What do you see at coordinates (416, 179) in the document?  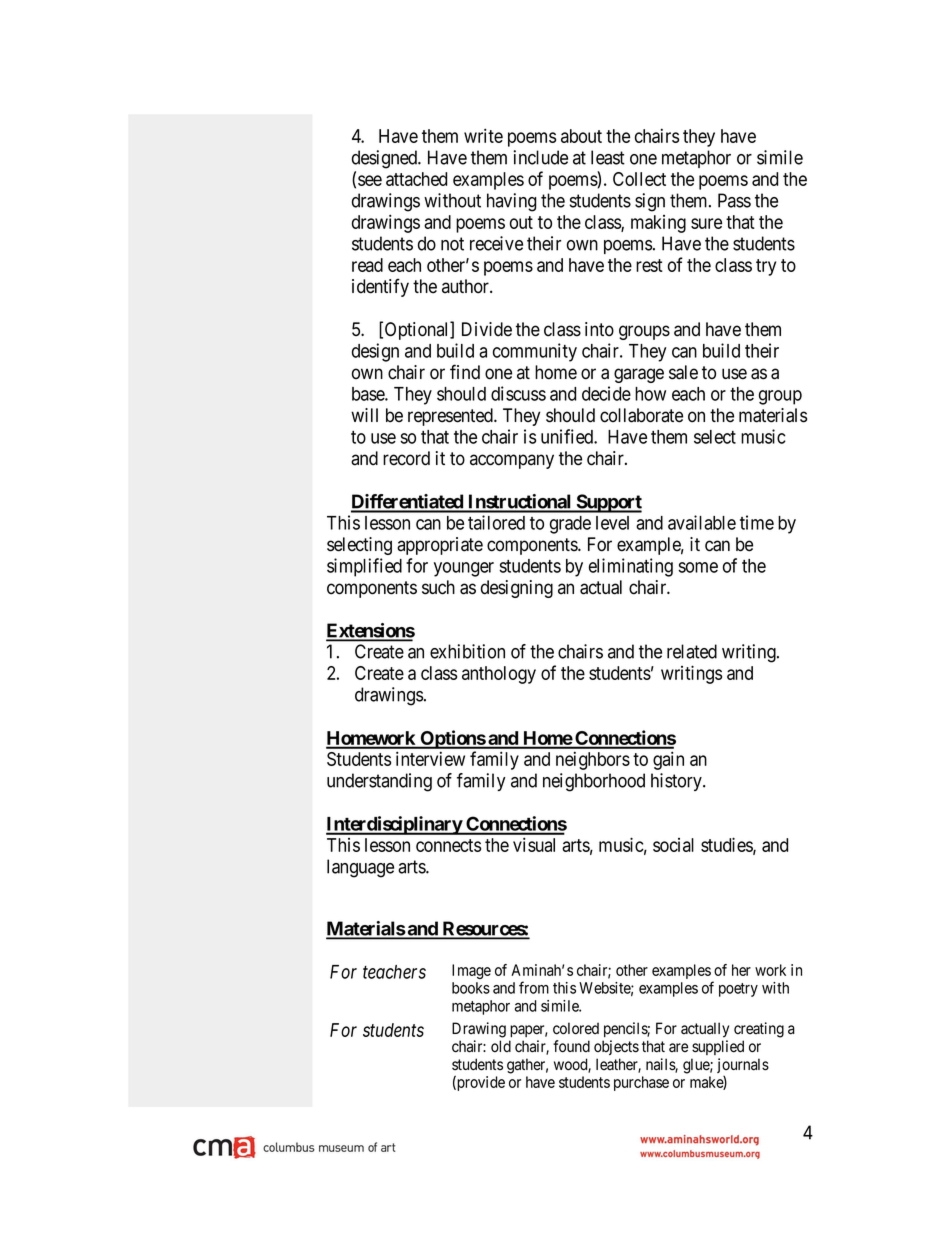 I see `attached` at bounding box center [416, 179].
